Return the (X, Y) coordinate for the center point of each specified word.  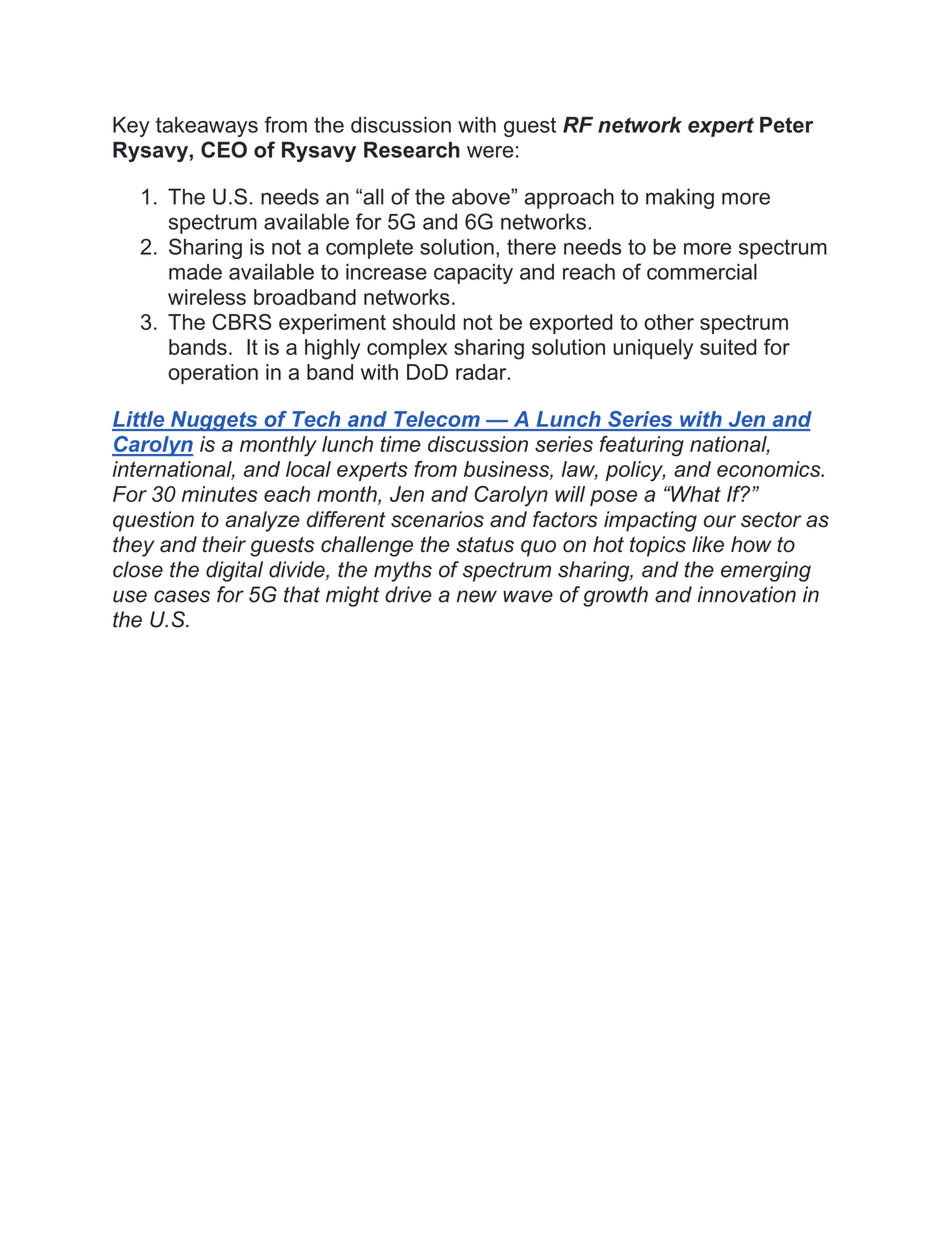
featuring (642, 446)
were (490, 152)
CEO (224, 149)
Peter (786, 125)
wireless (207, 297)
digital (234, 571)
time (400, 444)
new (477, 596)
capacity (473, 274)
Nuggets (214, 421)
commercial (702, 272)
